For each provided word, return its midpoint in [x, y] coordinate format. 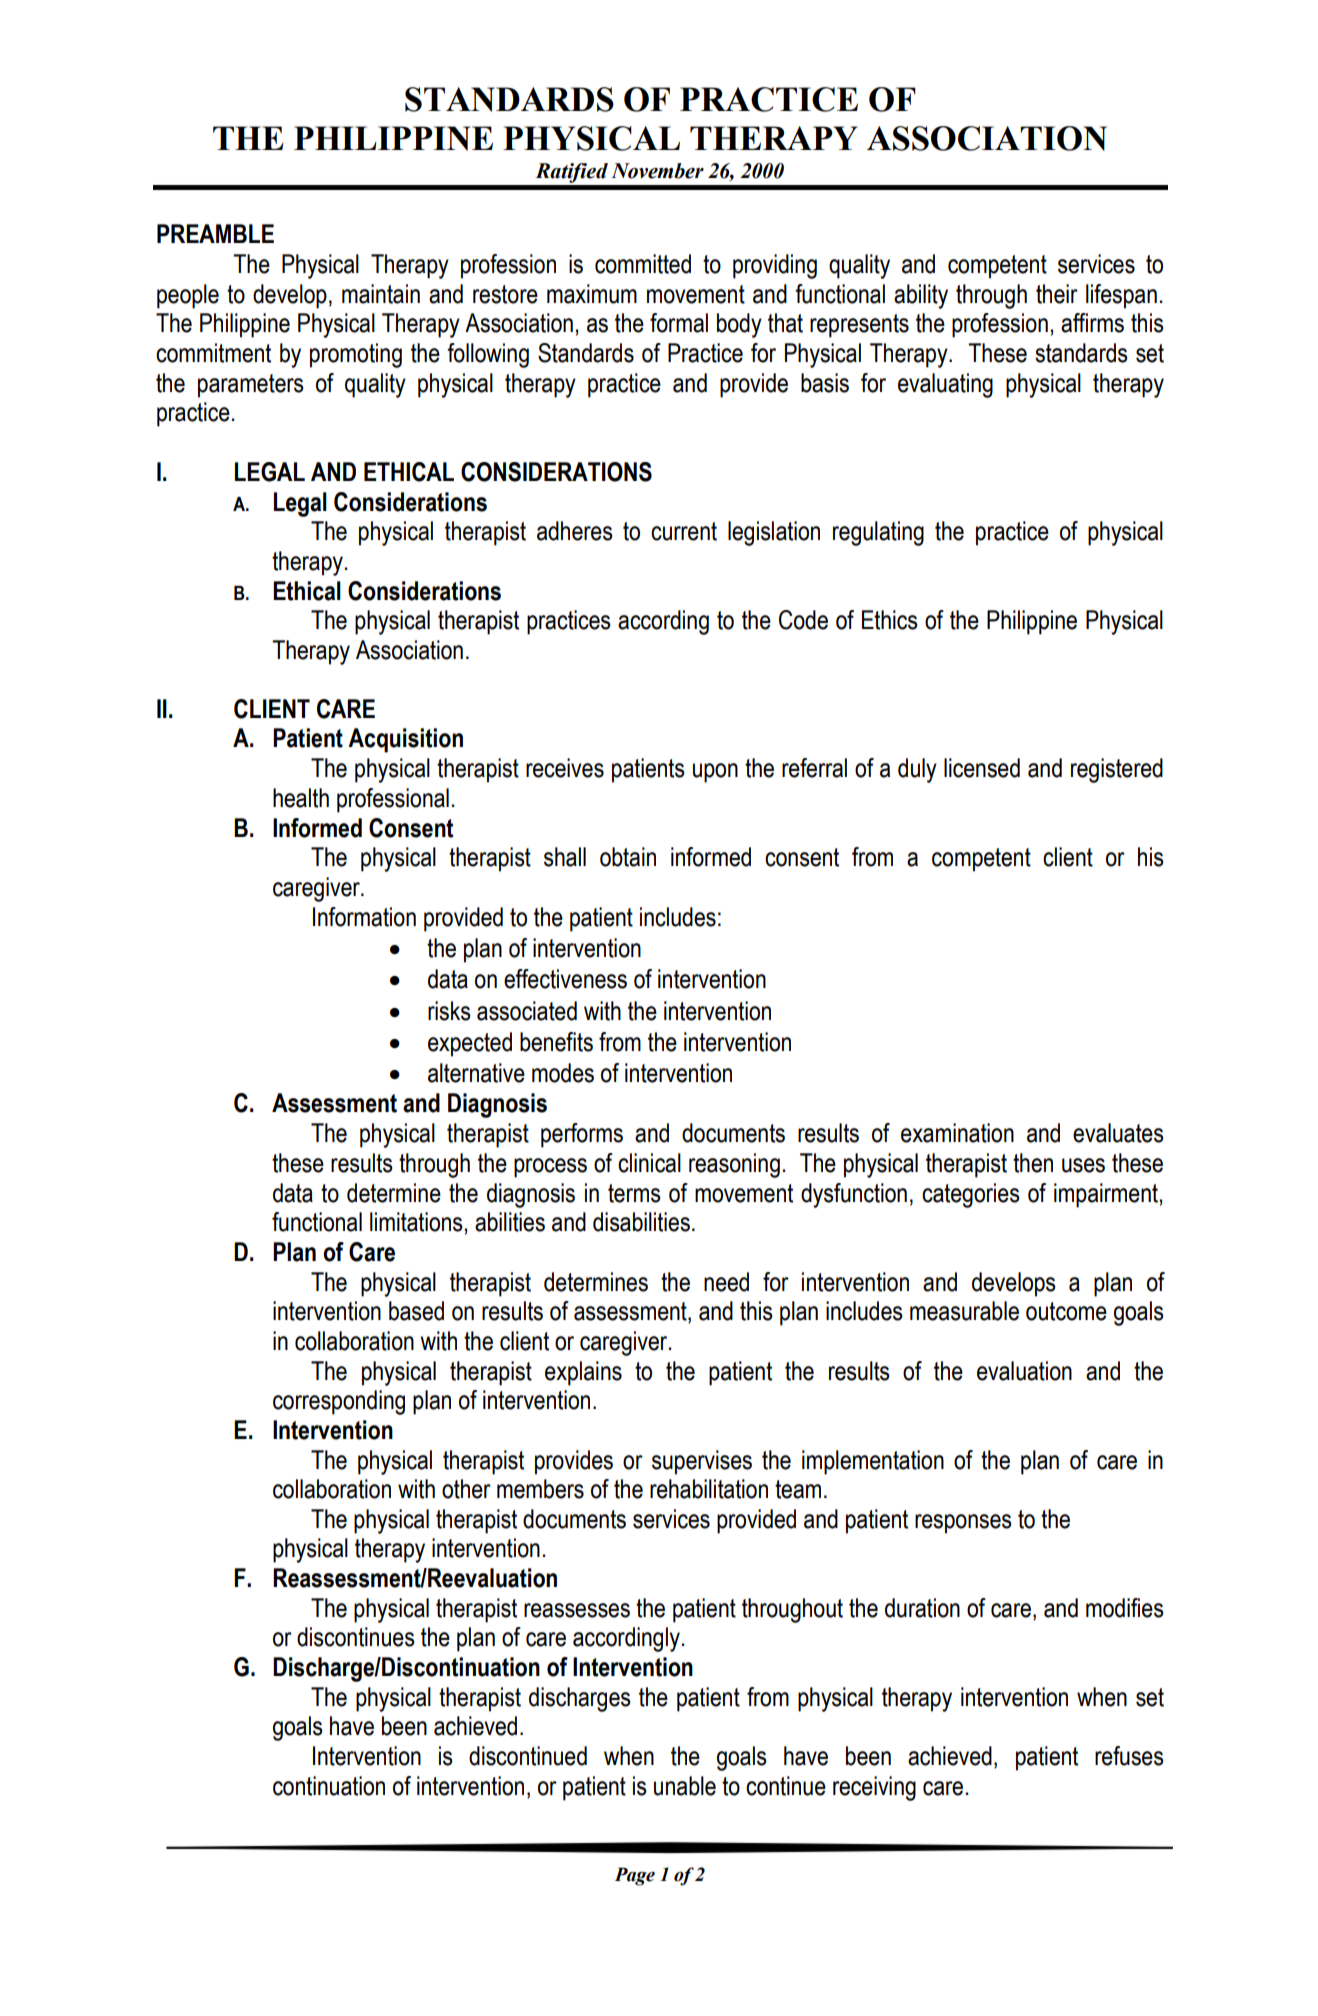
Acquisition [405, 740]
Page [634, 1876]
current [684, 531]
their [1057, 294]
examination [957, 1133]
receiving [874, 1788]
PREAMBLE [215, 233]
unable [685, 1786]
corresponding [339, 1402]
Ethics [890, 620]
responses [963, 1524]
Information [364, 917]
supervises [702, 1462]
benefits [556, 1042]
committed [643, 264]
